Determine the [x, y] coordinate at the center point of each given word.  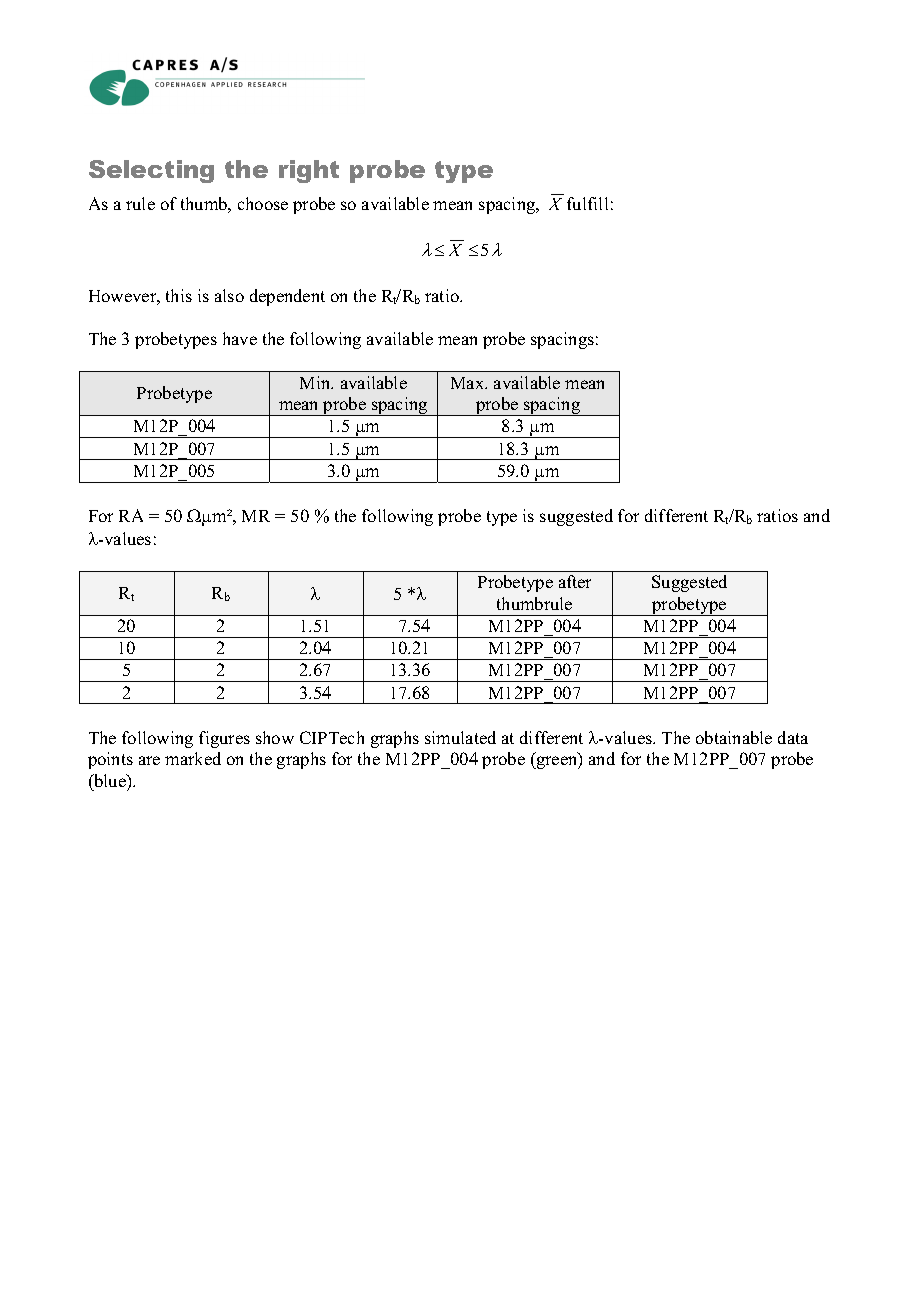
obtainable [734, 737]
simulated [460, 737]
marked [193, 758]
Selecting [151, 171]
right [309, 171]
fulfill [587, 203]
